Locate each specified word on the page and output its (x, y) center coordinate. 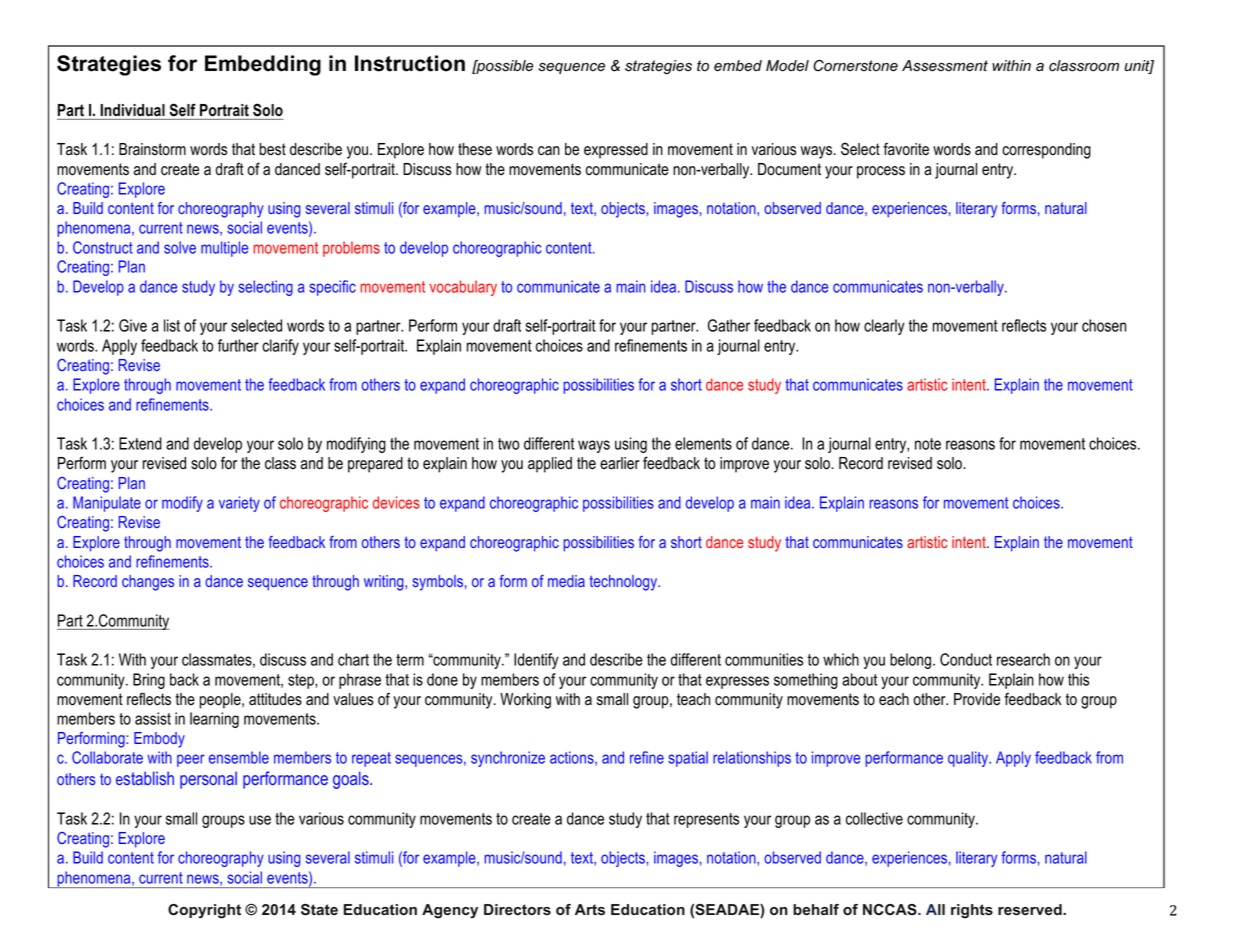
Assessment (945, 66)
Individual (132, 110)
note (928, 444)
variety (239, 504)
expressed (616, 151)
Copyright (204, 911)
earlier (620, 463)
